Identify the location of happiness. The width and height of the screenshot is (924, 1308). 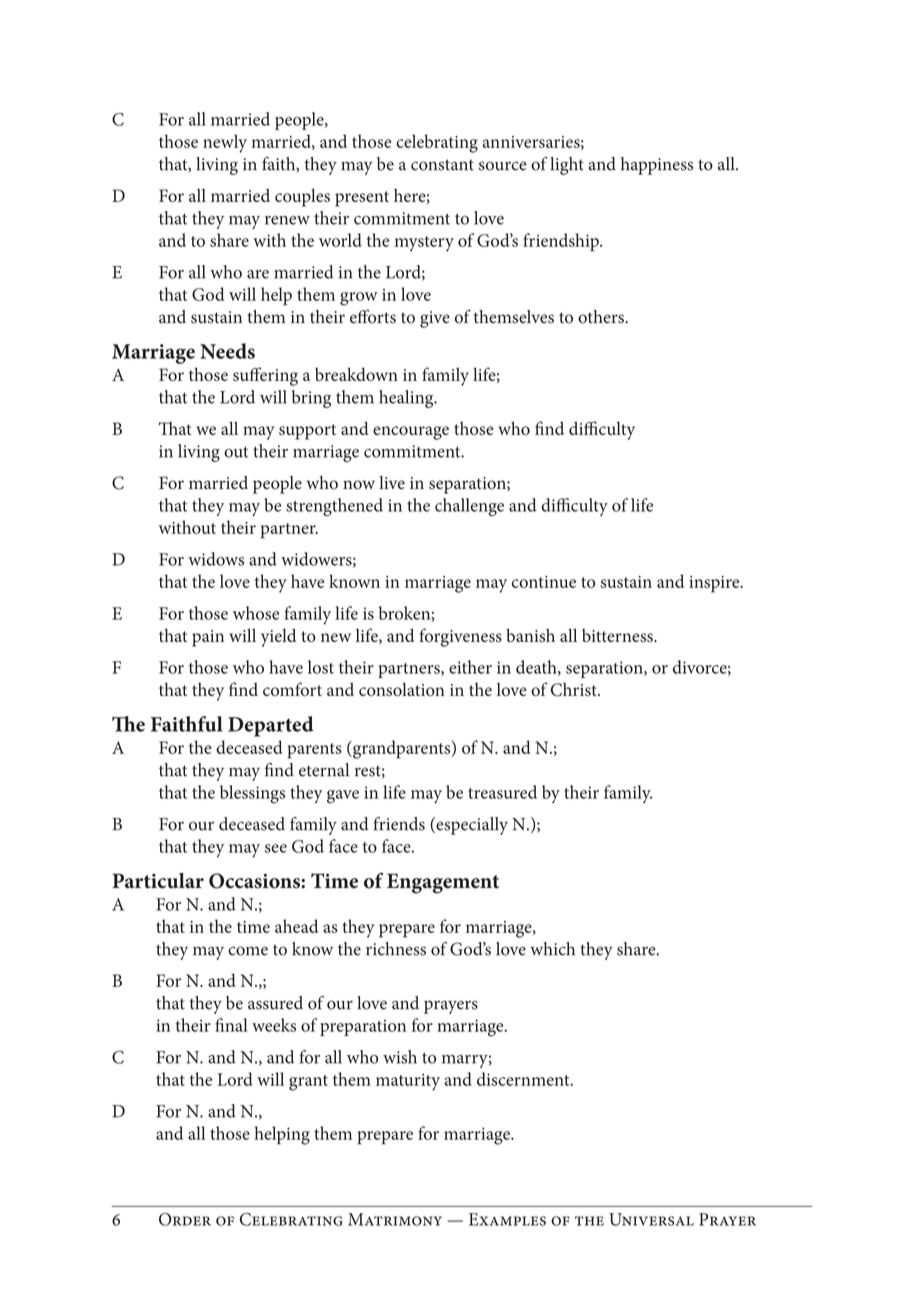
(657, 166).
